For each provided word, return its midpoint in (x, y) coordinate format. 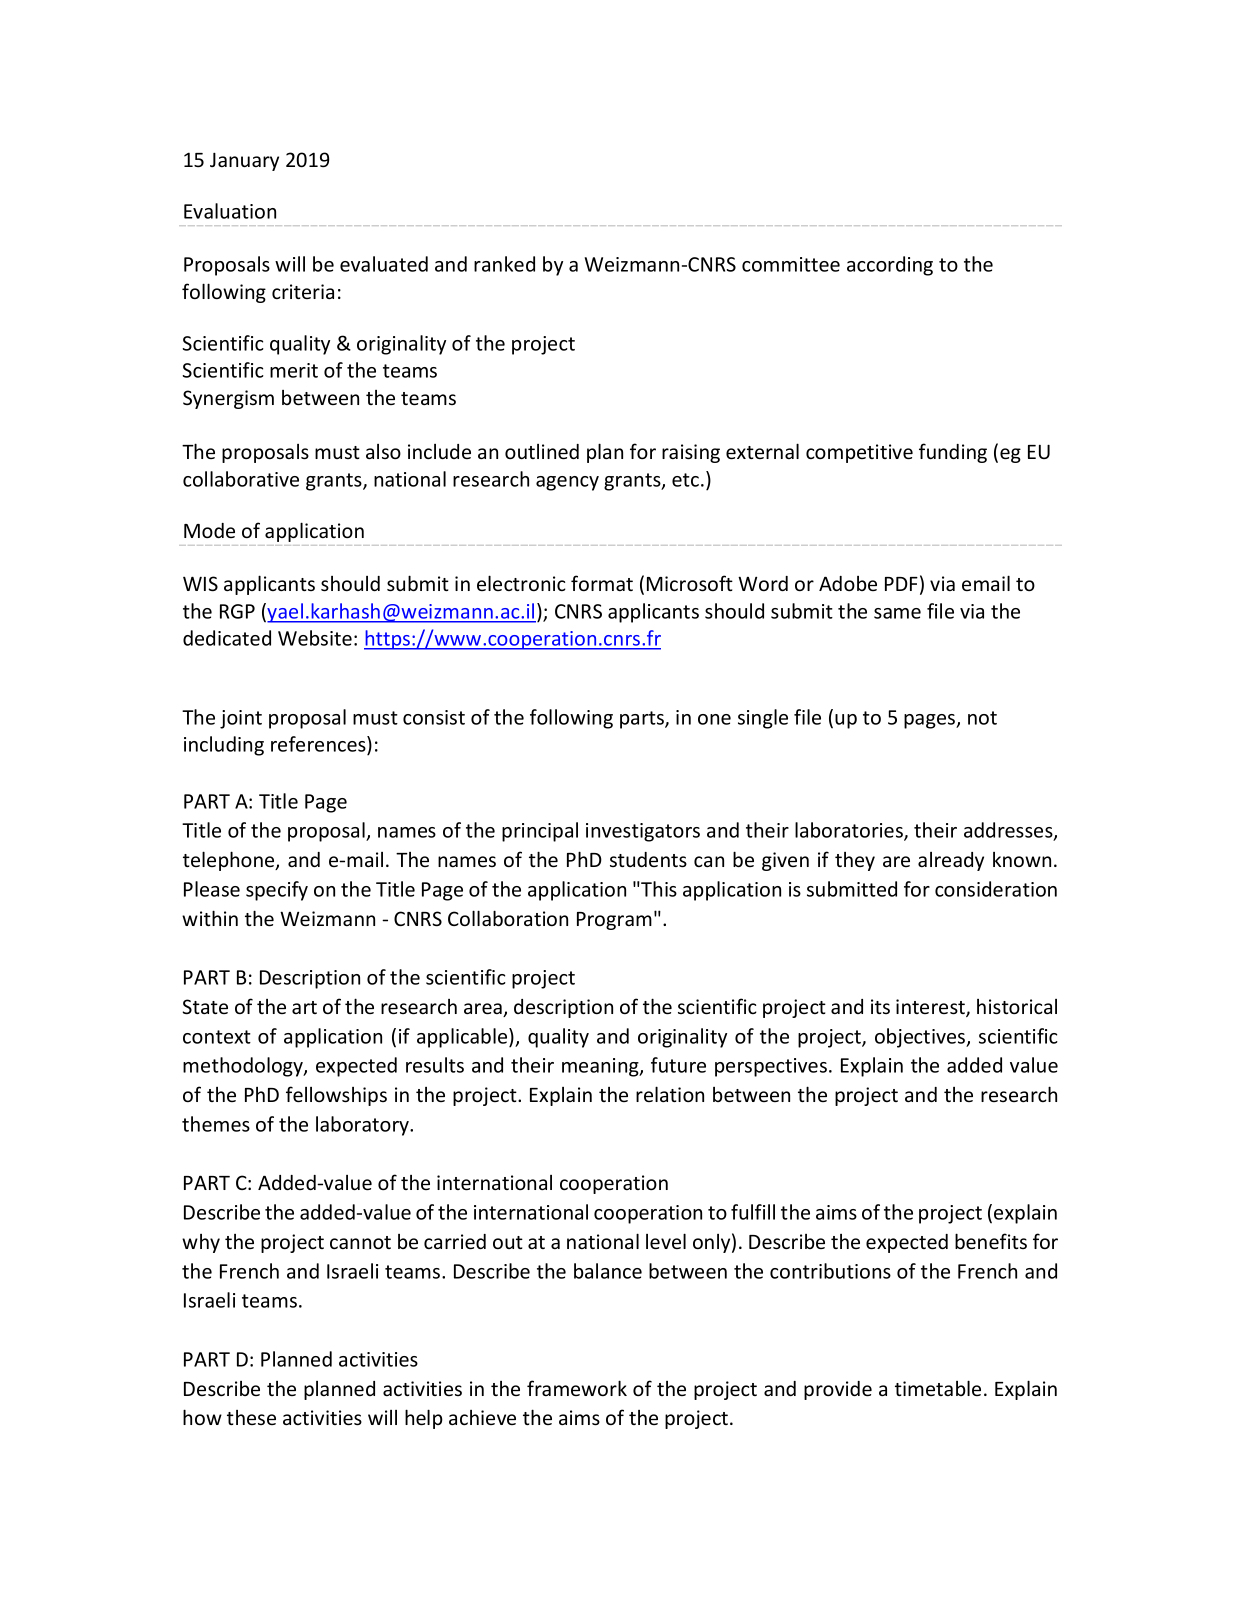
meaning (601, 1067)
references (319, 745)
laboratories (850, 831)
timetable (938, 1388)
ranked (504, 264)
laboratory (363, 1126)
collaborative (241, 479)
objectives (921, 1038)
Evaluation (230, 211)
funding (953, 453)
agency (567, 483)
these (251, 1417)
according (890, 266)
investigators (643, 832)
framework (577, 1388)
